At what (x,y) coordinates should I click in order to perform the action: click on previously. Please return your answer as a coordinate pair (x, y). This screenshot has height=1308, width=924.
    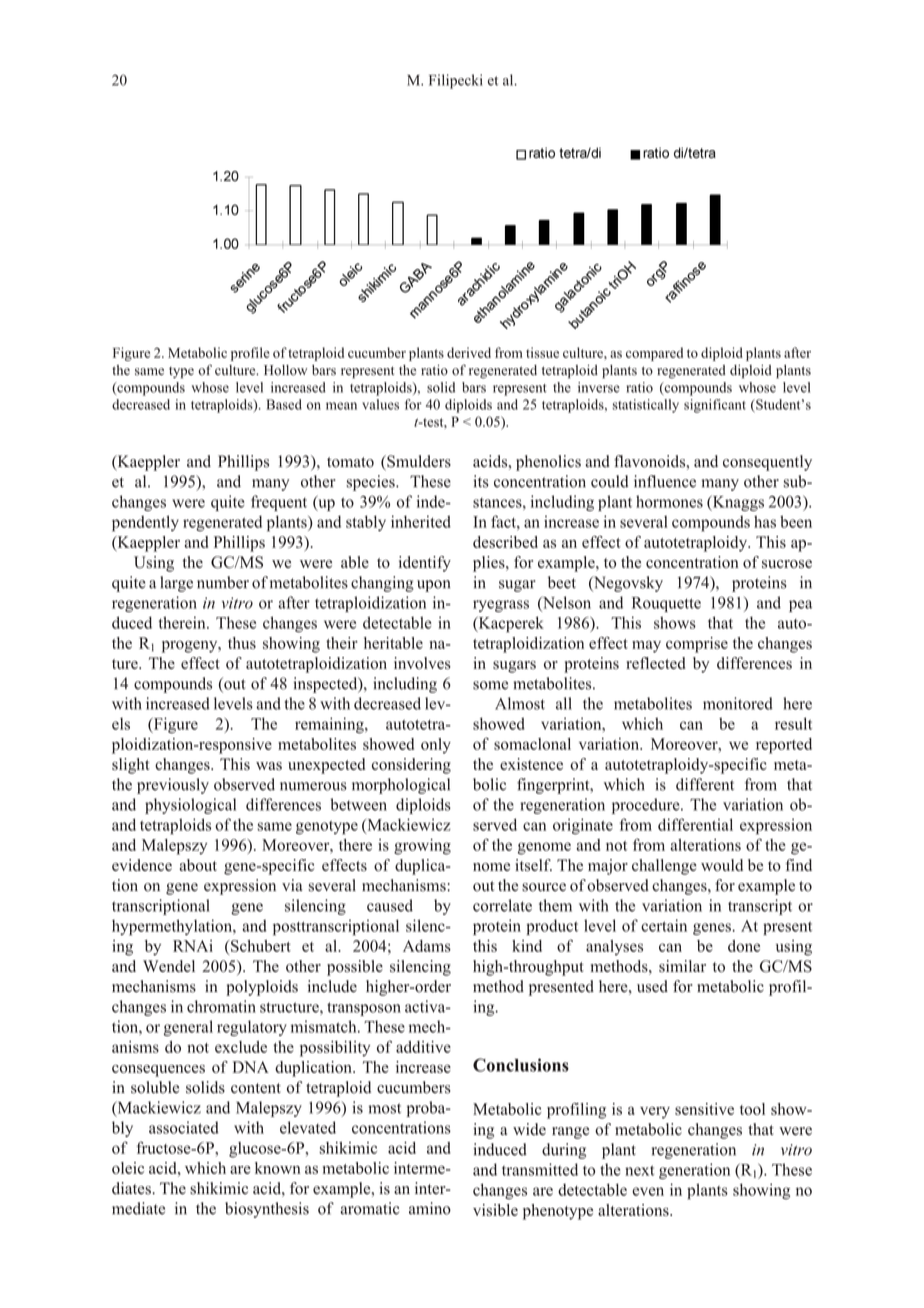
    Looking at the image, I should click on (173, 786).
